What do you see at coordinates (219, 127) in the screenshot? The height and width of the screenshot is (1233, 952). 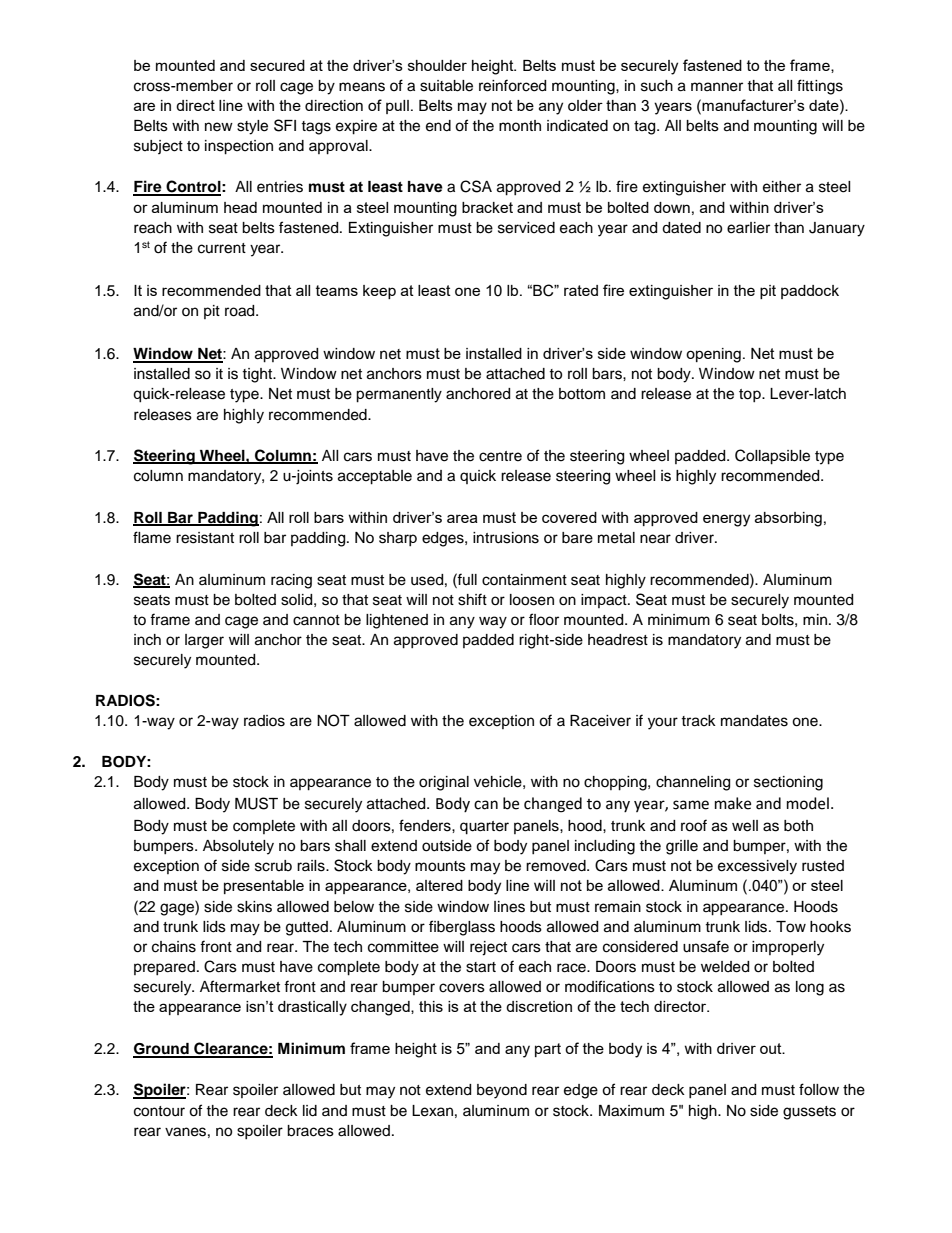 I see `new` at bounding box center [219, 127].
